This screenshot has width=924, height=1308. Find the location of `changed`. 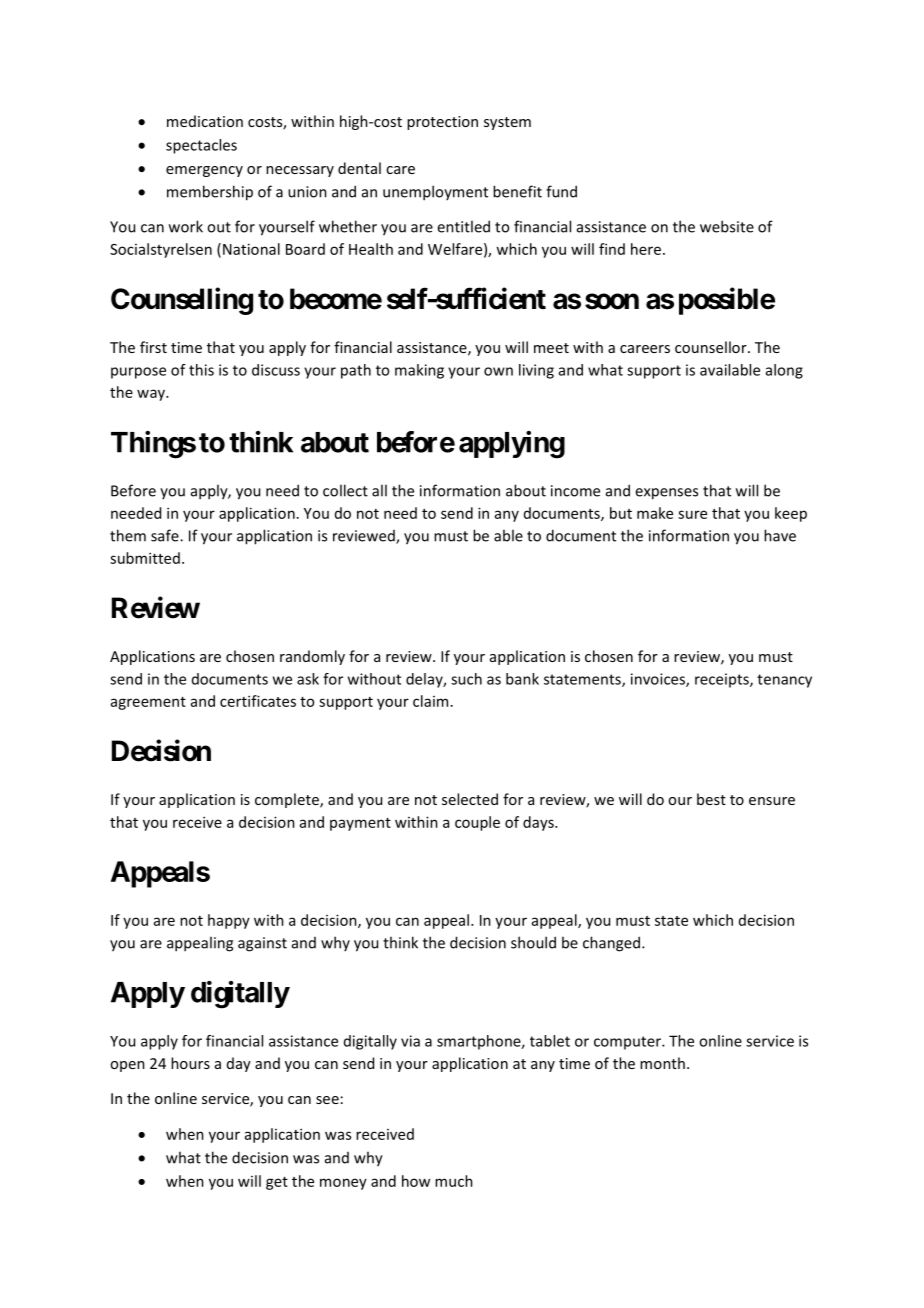

changed is located at coordinates (611, 944).
